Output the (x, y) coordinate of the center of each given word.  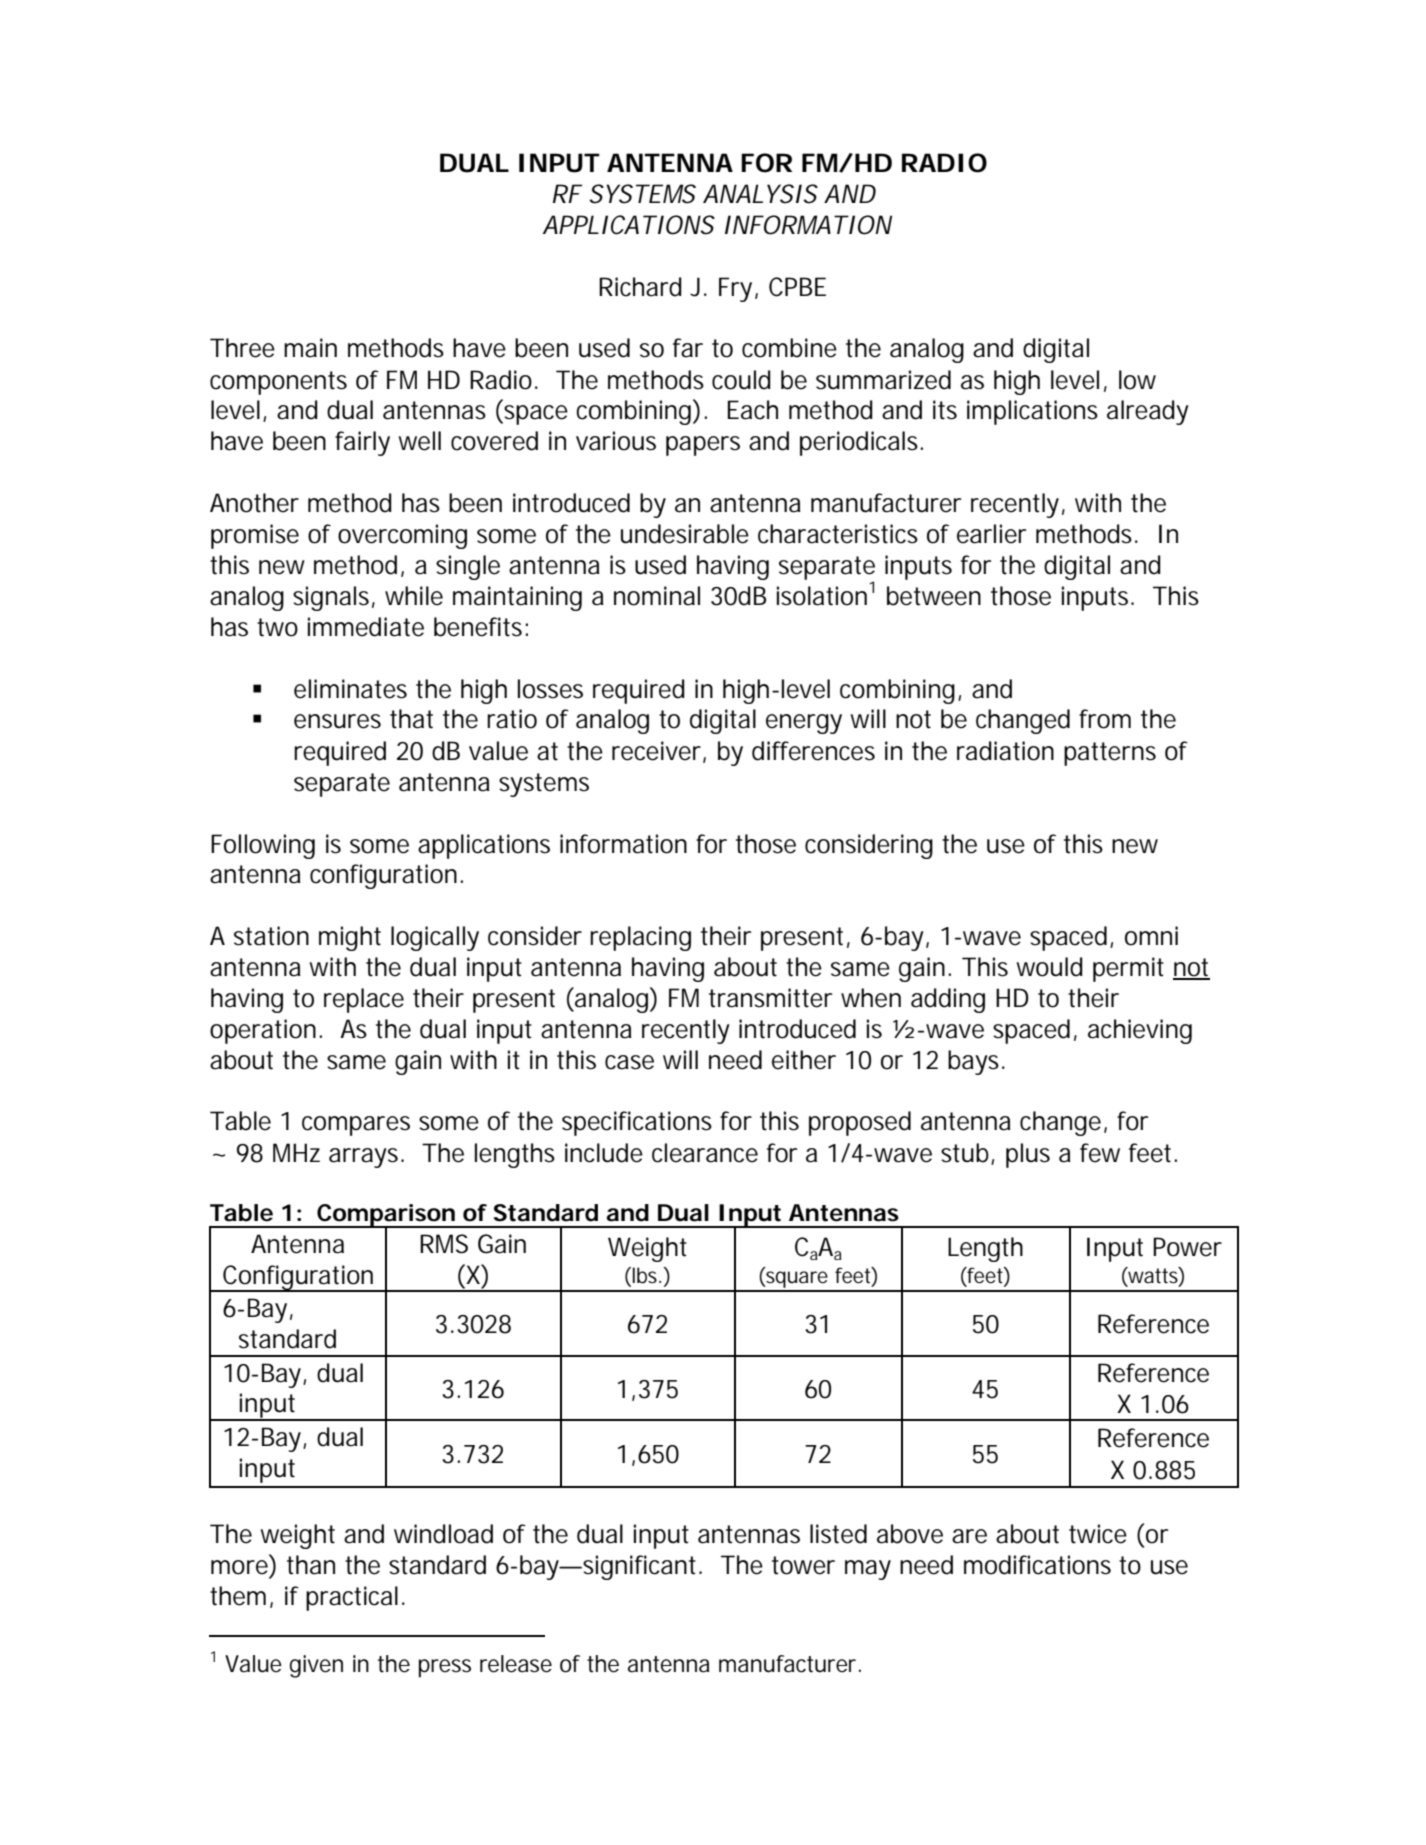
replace (364, 1000)
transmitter (770, 998)
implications (1032, 412)
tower (803, 1565)
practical (352, 1598)
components (278, 383)
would (1049, 967)
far (688, 348)
